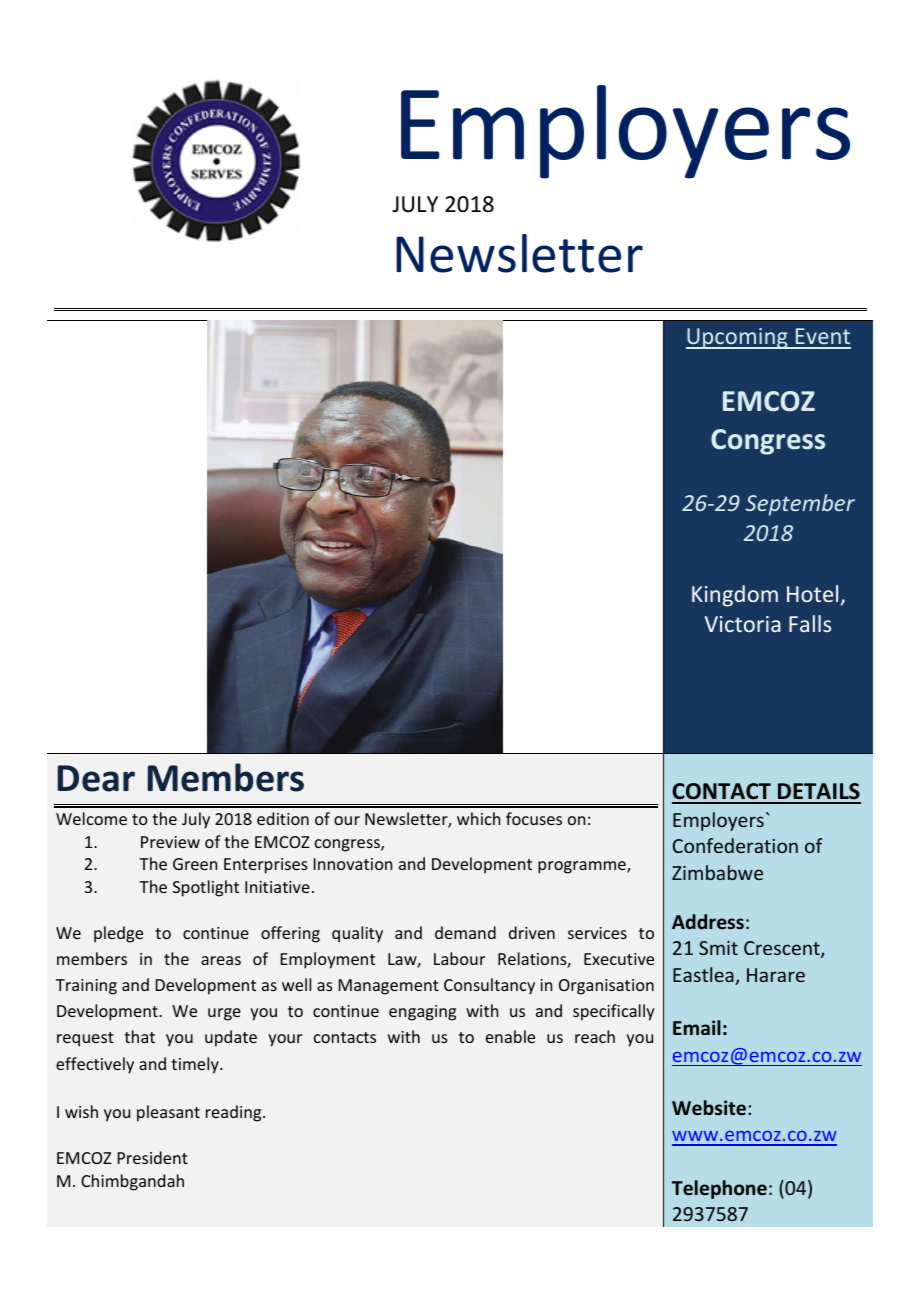 This page has width=924, height=1308. I want to click on Upcoming, so click(738, 338).
